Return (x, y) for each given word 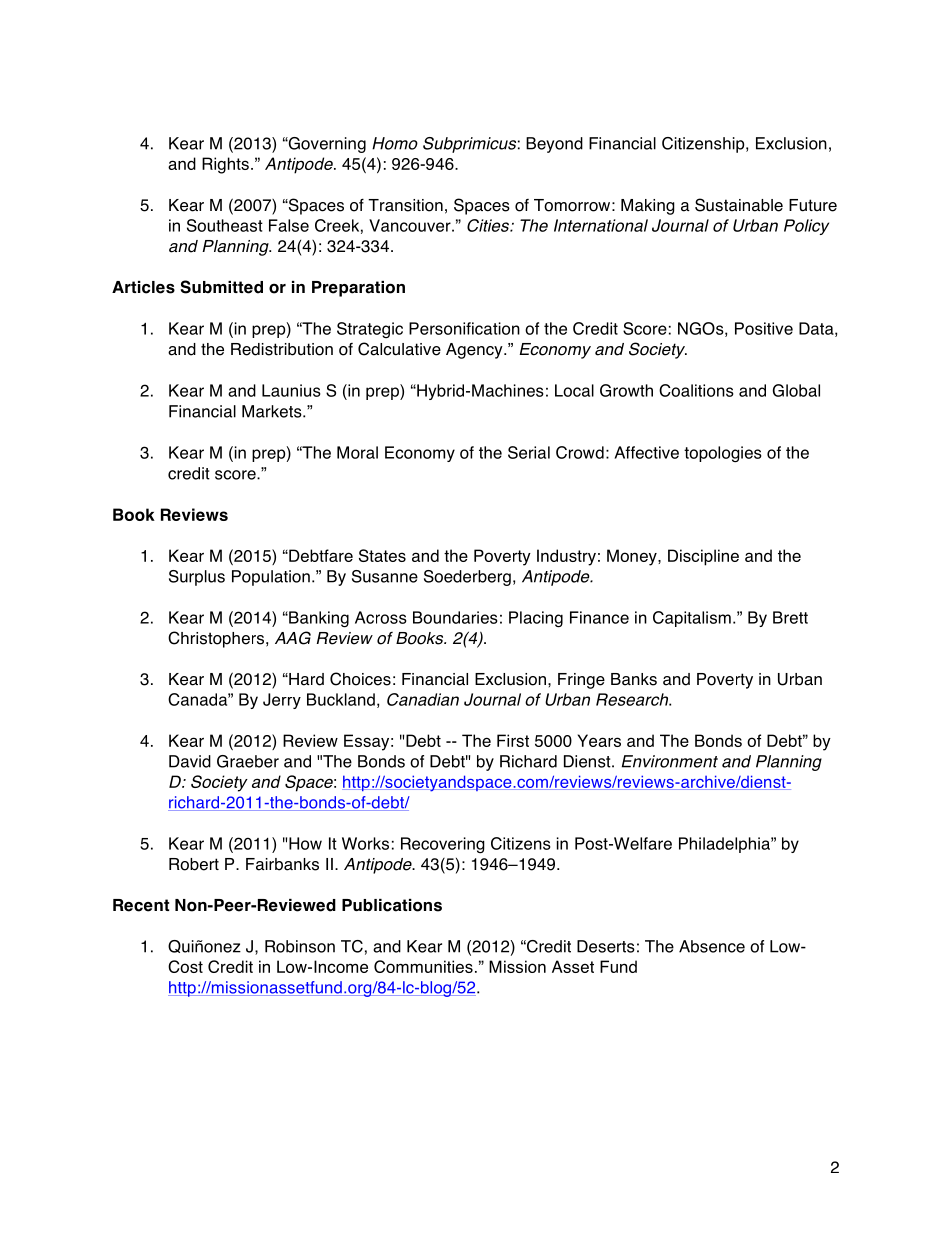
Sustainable (739, 205)
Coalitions (696, 390)
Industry (566, 557)
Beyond (554, 145)
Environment (670, 761)
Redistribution (282, 349)
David (190, 761)
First (513, 740)
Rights (225, 165)
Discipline (703, 557)
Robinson (300, 946)
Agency (475, 351)
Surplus (197, 578)
